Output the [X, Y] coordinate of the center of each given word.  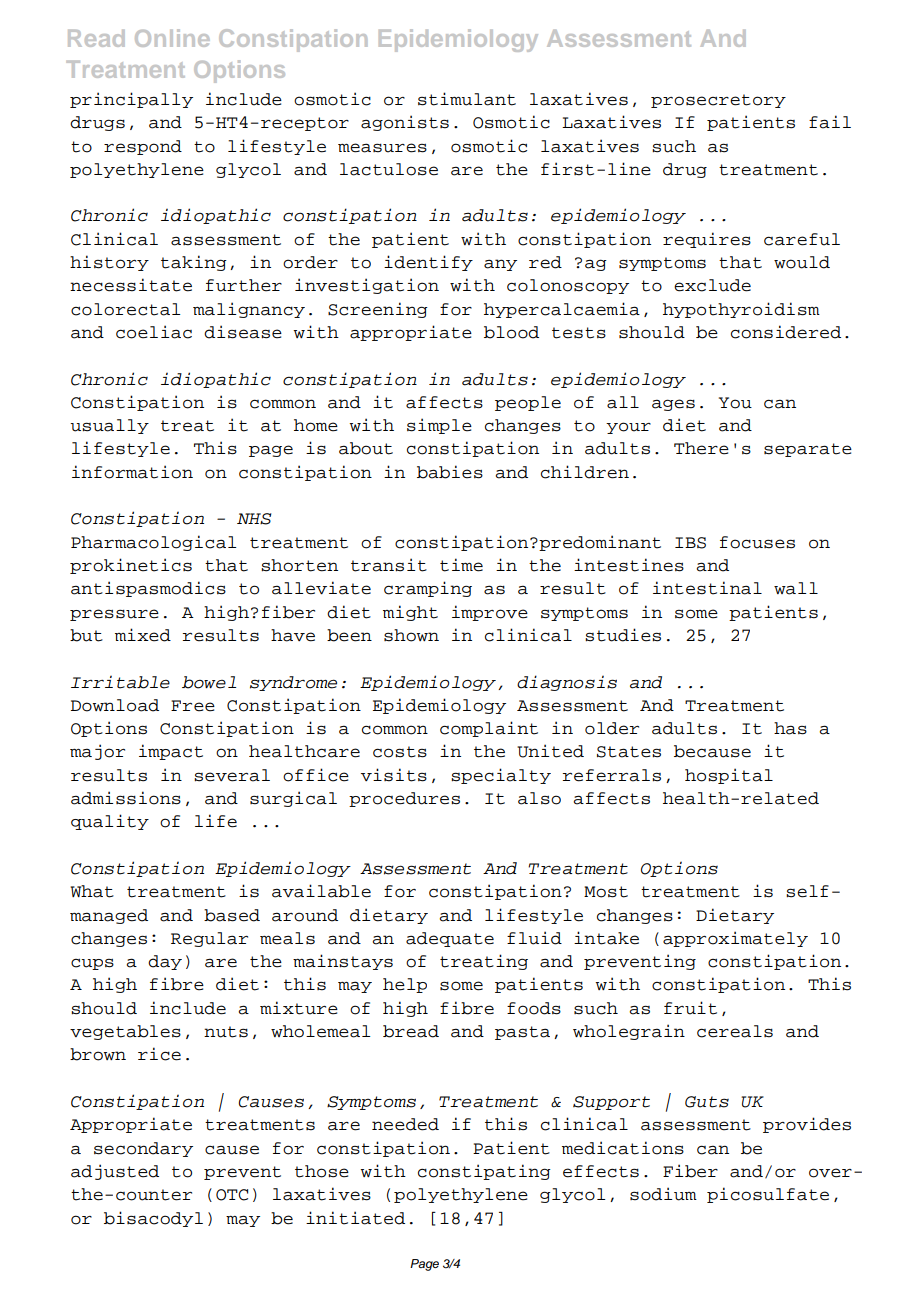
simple [439, 426]
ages [673, 405]
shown [411, 635]
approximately [735, 939]
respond [143, 147]
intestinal [707, 588]
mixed [143, 635]
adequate [450, 939]
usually [109, 426]
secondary [143, 1149]
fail [830, 122]
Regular [209, 939]
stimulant [467, 99]
